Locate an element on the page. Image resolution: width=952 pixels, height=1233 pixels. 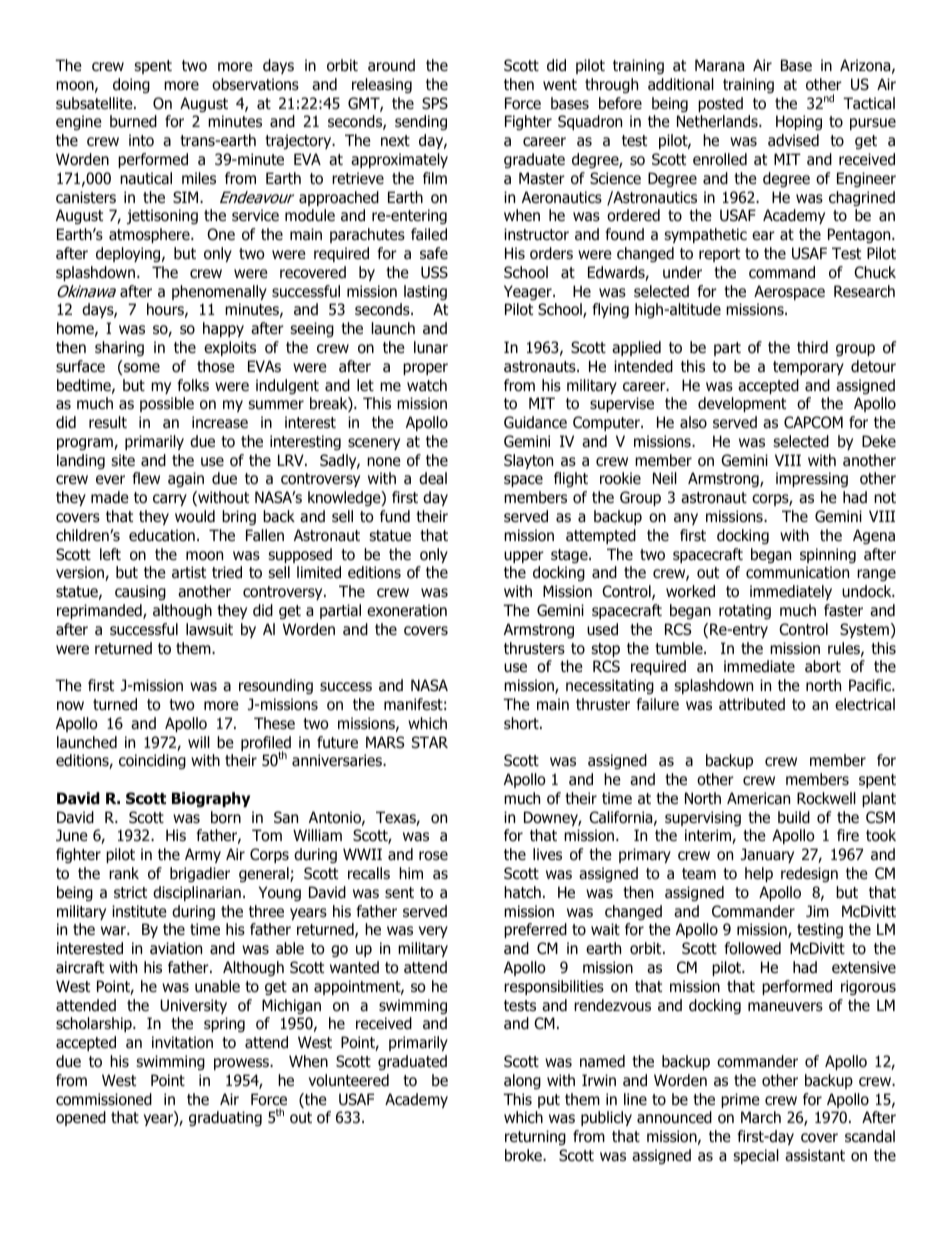
SPS is located at coordinates (435, 103).
